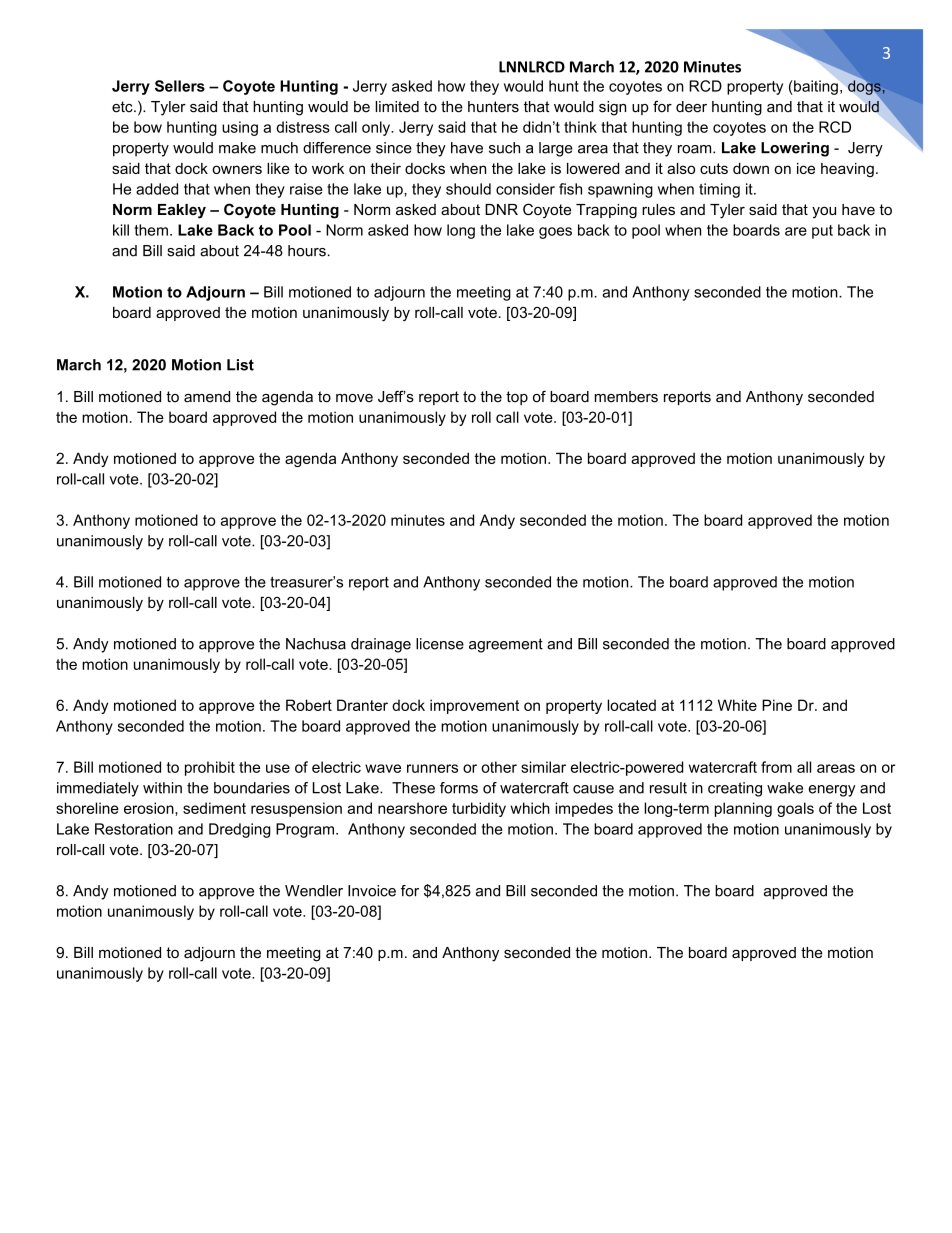  I want to click on Invoice, so click(372, 891).
